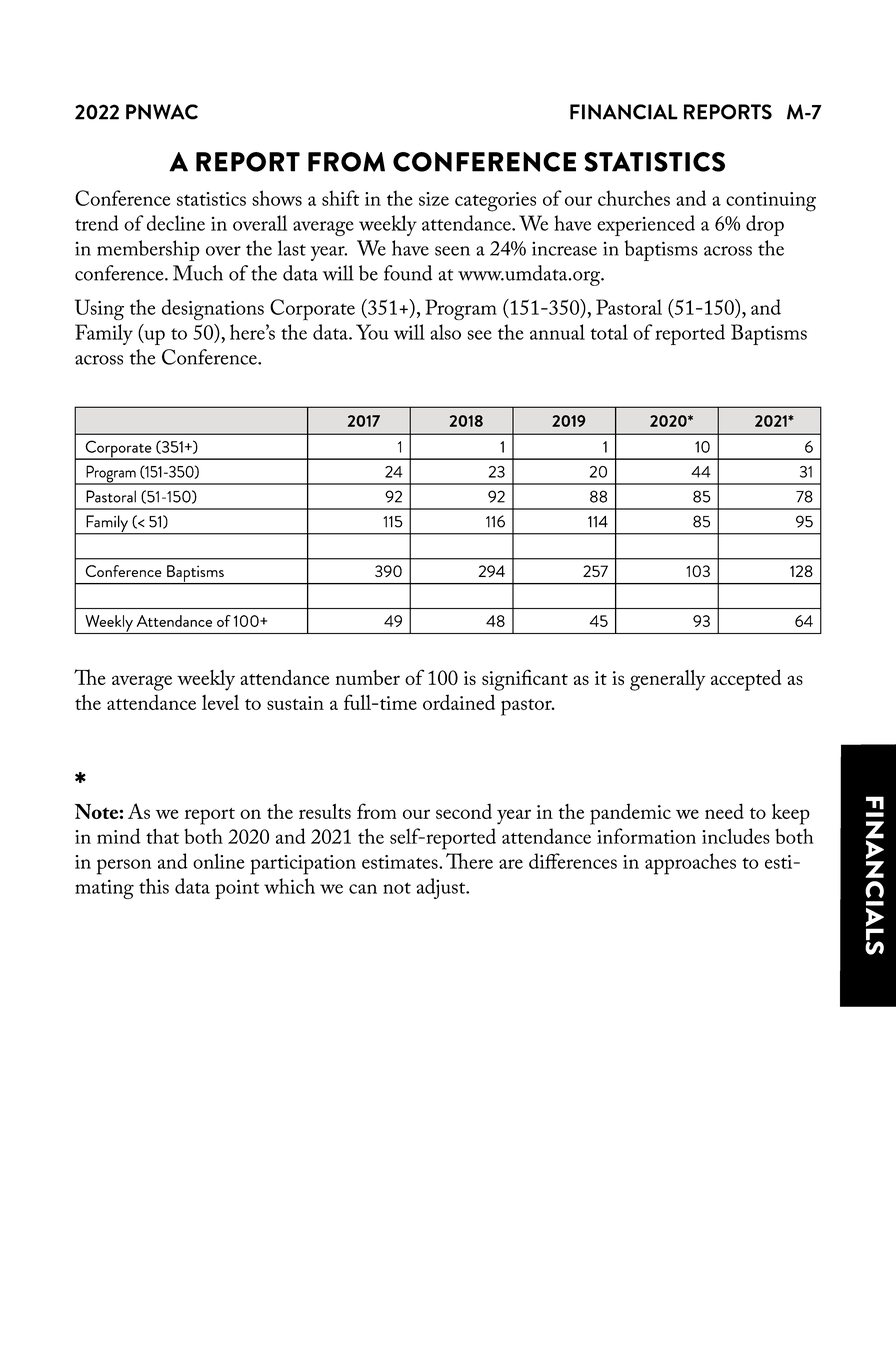 Image resolution: width=896 pixels, height=1345 pixels. What do you see at coordinates (442, 888) in the page?
I see `adjust` at bounding box center [442, 888].
